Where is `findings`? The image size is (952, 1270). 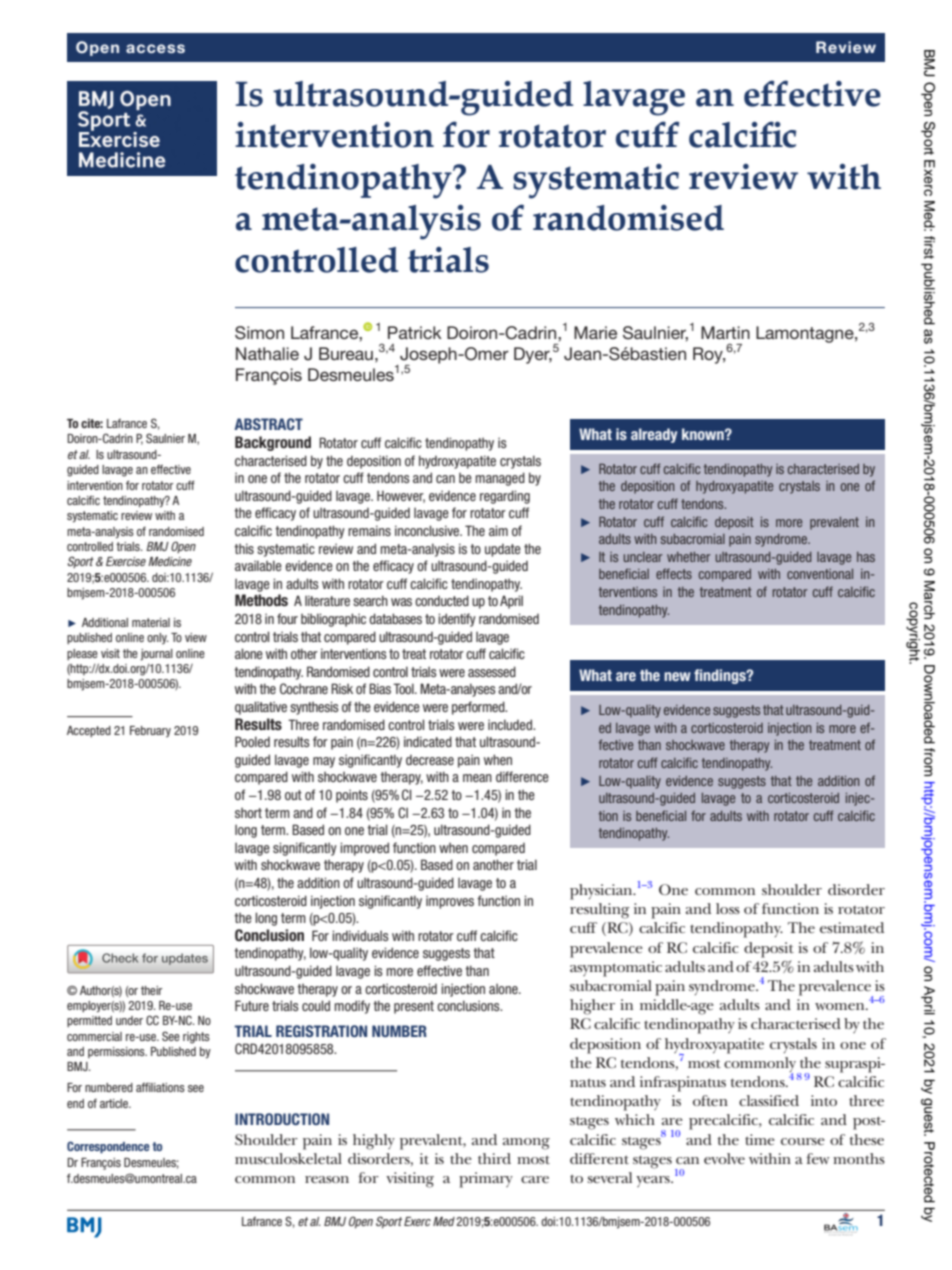 findings is located at coordinates (721, 676).
